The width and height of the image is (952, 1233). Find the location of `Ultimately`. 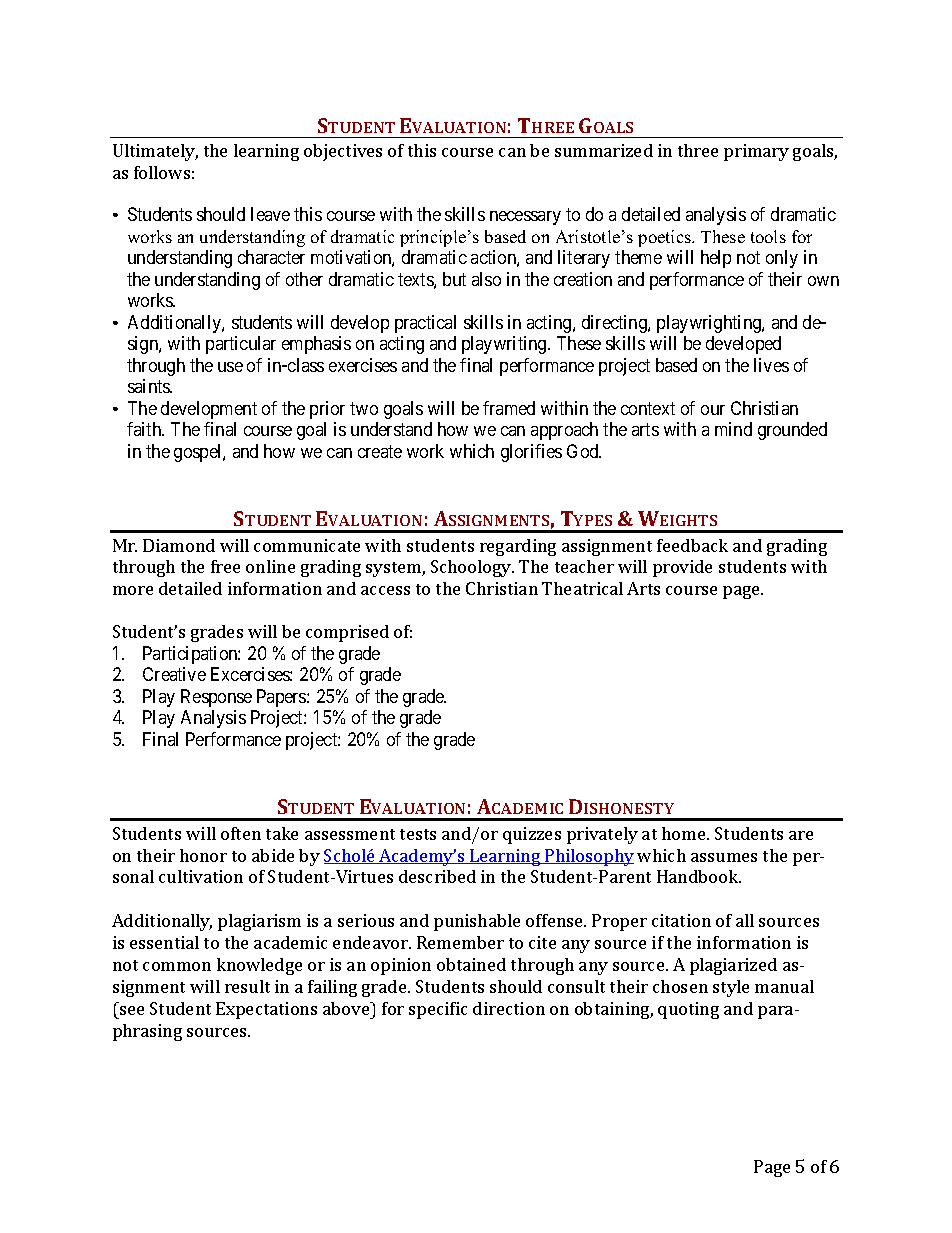

Ultimately is located at coordinates (155, 152).
